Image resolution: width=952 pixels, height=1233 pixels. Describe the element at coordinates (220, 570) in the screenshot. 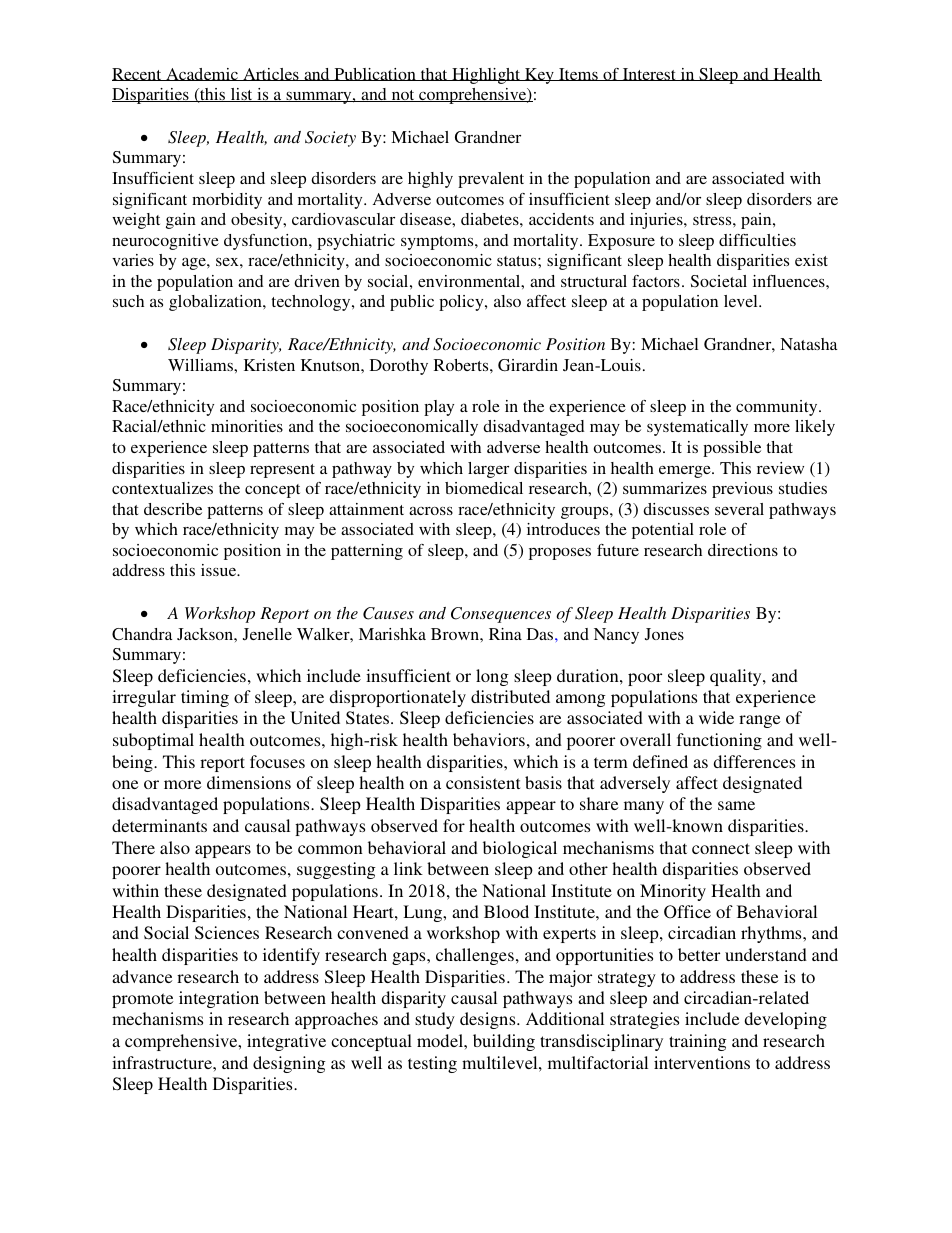

I see `issue` at that location.
